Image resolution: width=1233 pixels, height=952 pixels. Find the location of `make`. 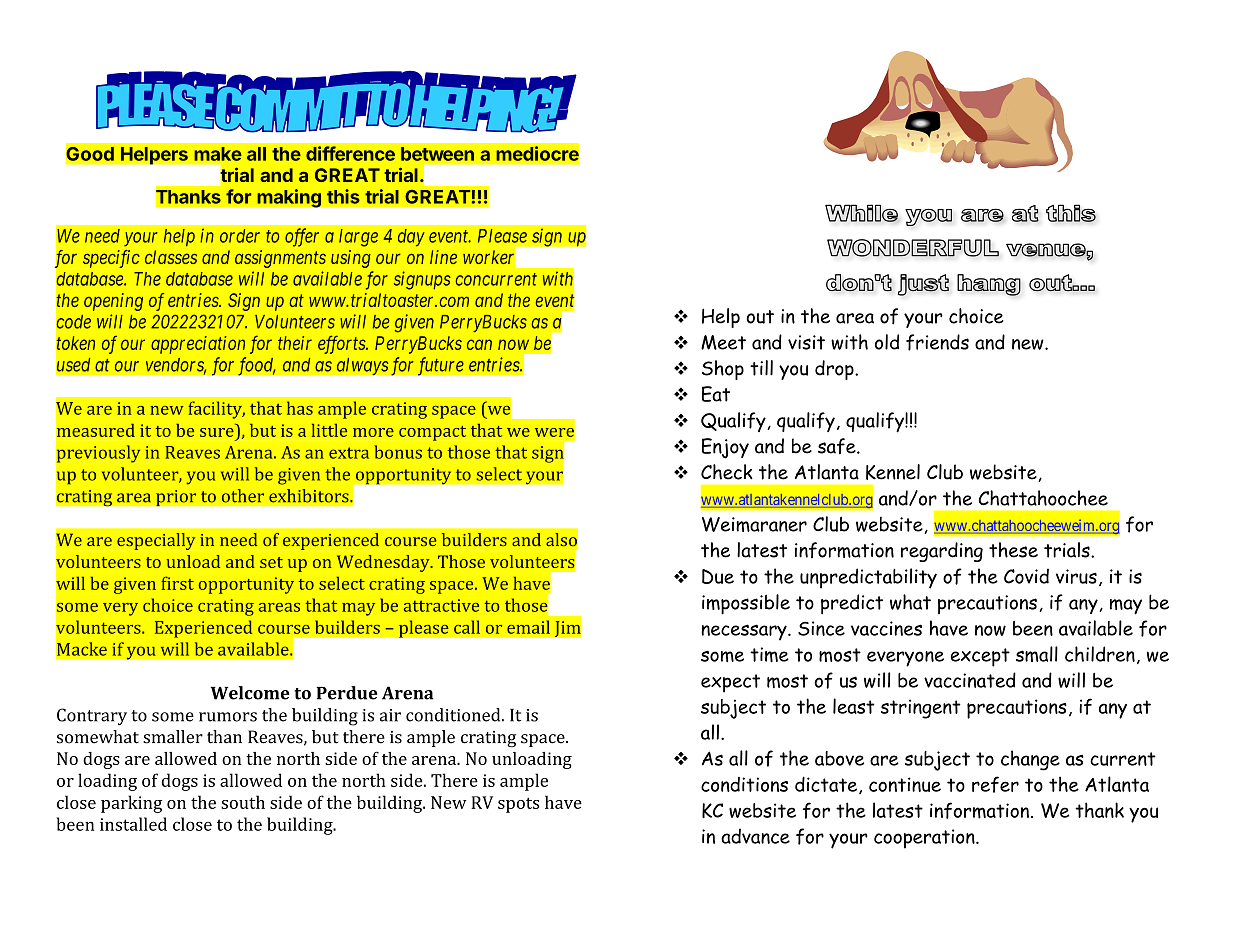

make is located at coordinates (218, 154).
